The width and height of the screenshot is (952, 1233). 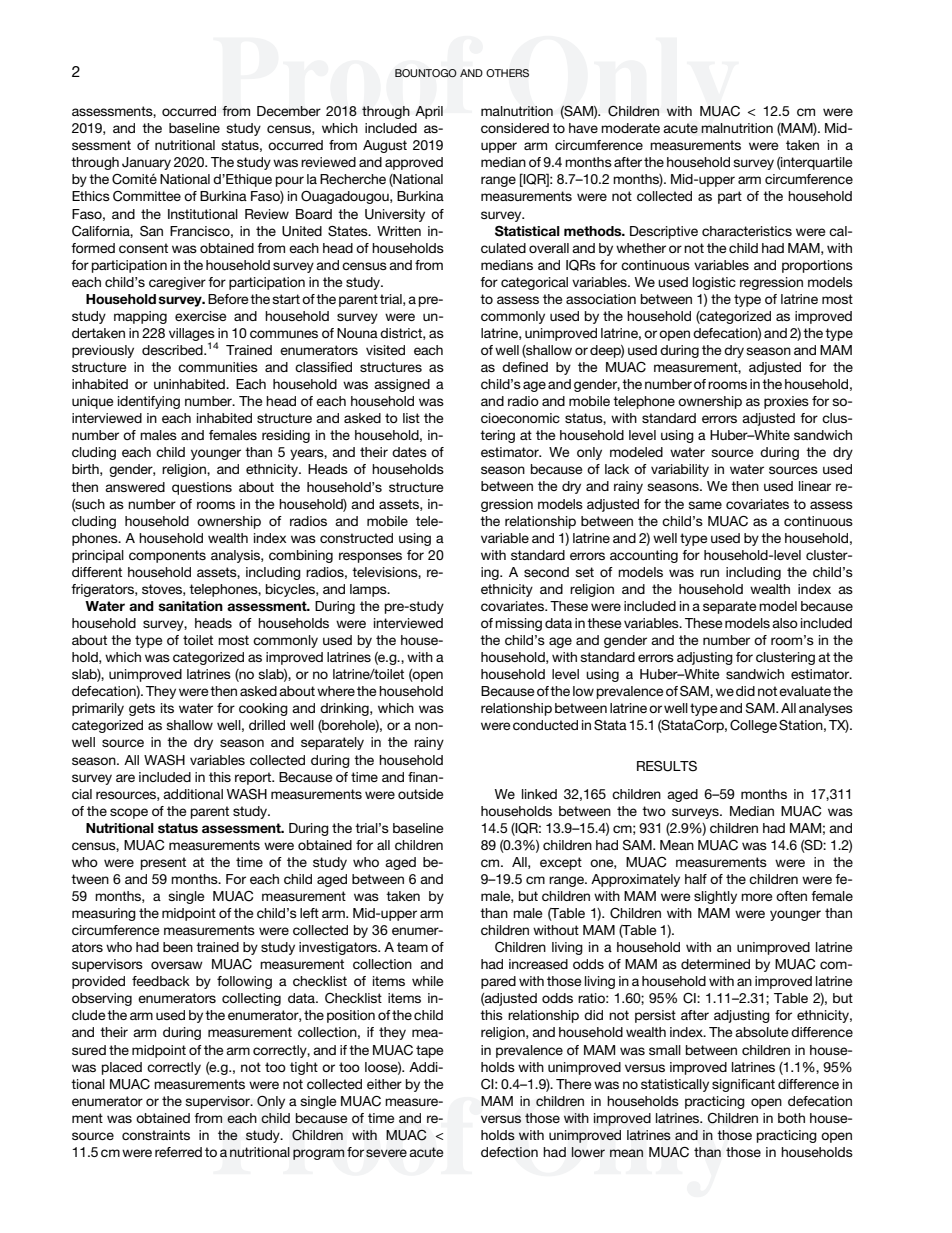 I want to click on defection, so click(x=509, y=1152).
